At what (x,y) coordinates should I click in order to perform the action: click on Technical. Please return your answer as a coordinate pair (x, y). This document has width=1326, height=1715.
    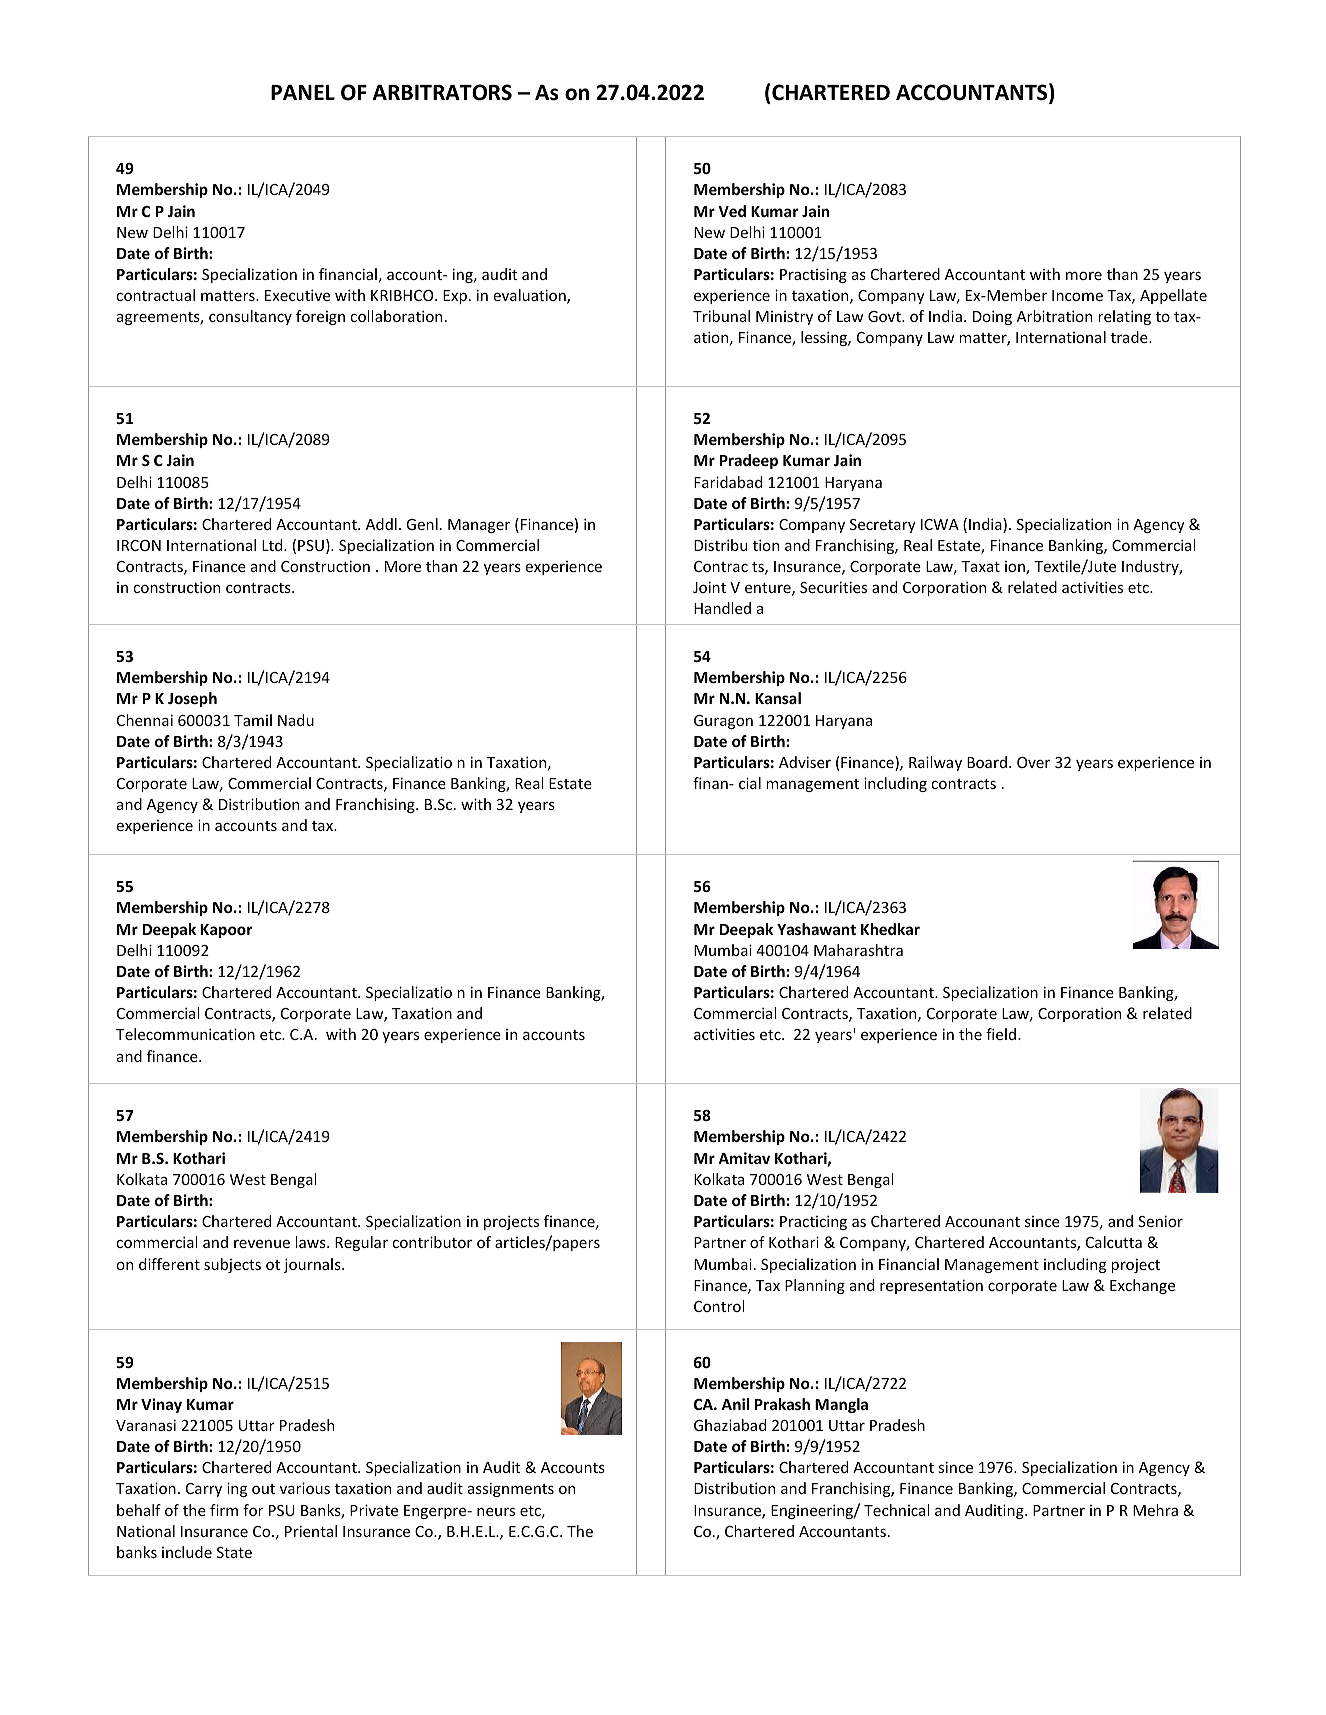
    Looking at the image, I should click on (897, 1510).
